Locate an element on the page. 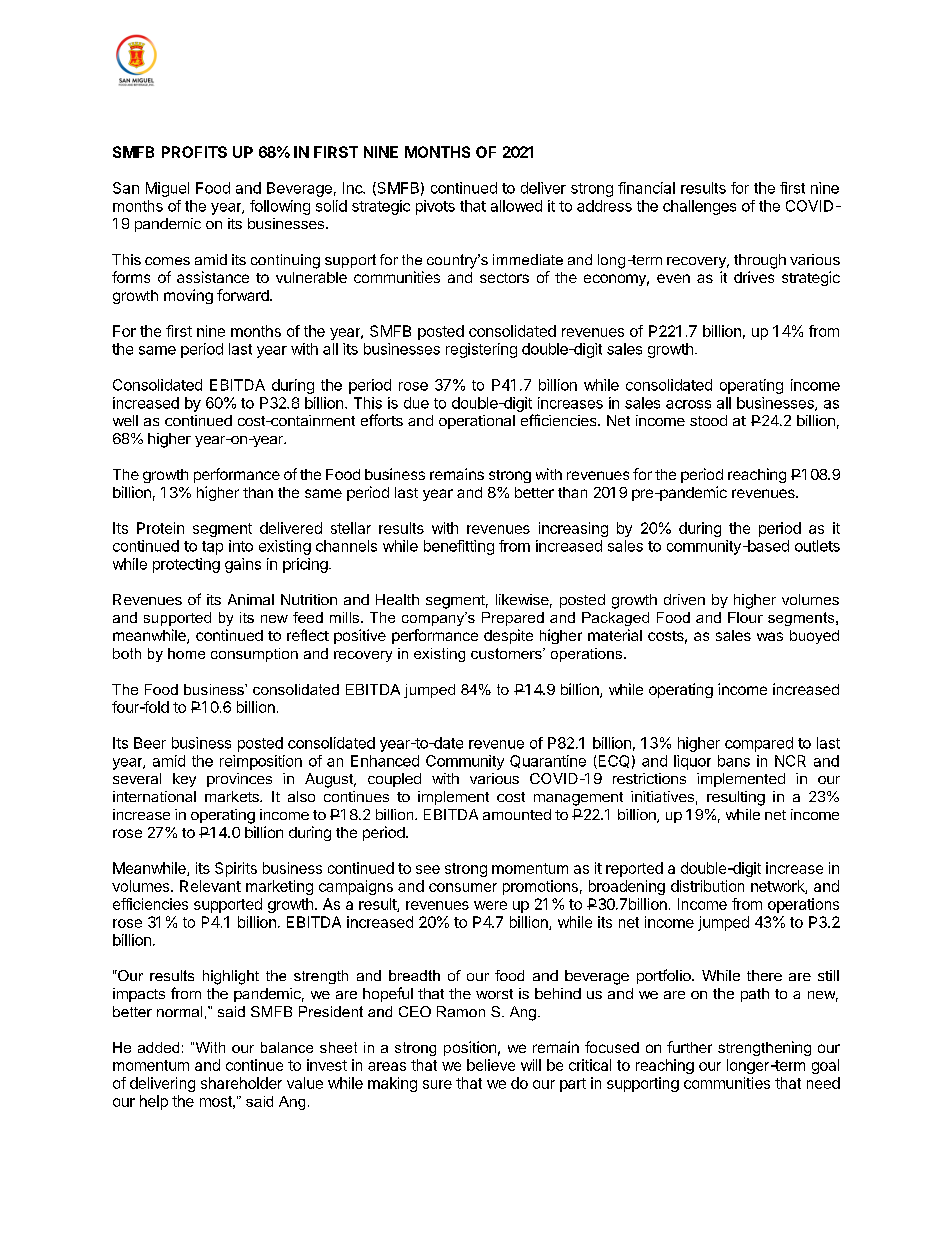 Image resolution: width=952 pixels, height=1233 pixels. home is located at coordinates (186, 653).
